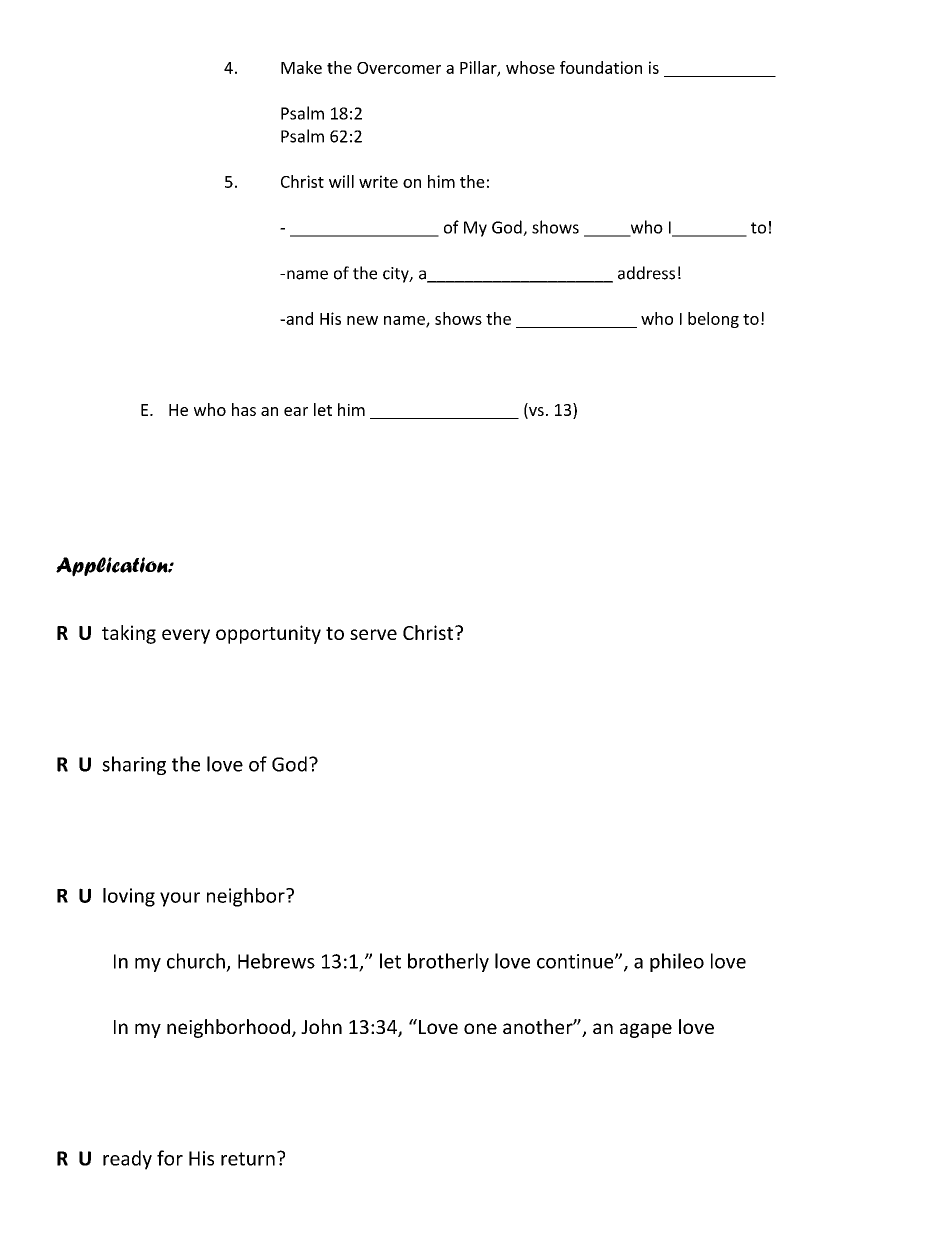 Image resolution: width=952 pixels, height=1233 pixels. I want to click on foundation, so click(601, 67).
